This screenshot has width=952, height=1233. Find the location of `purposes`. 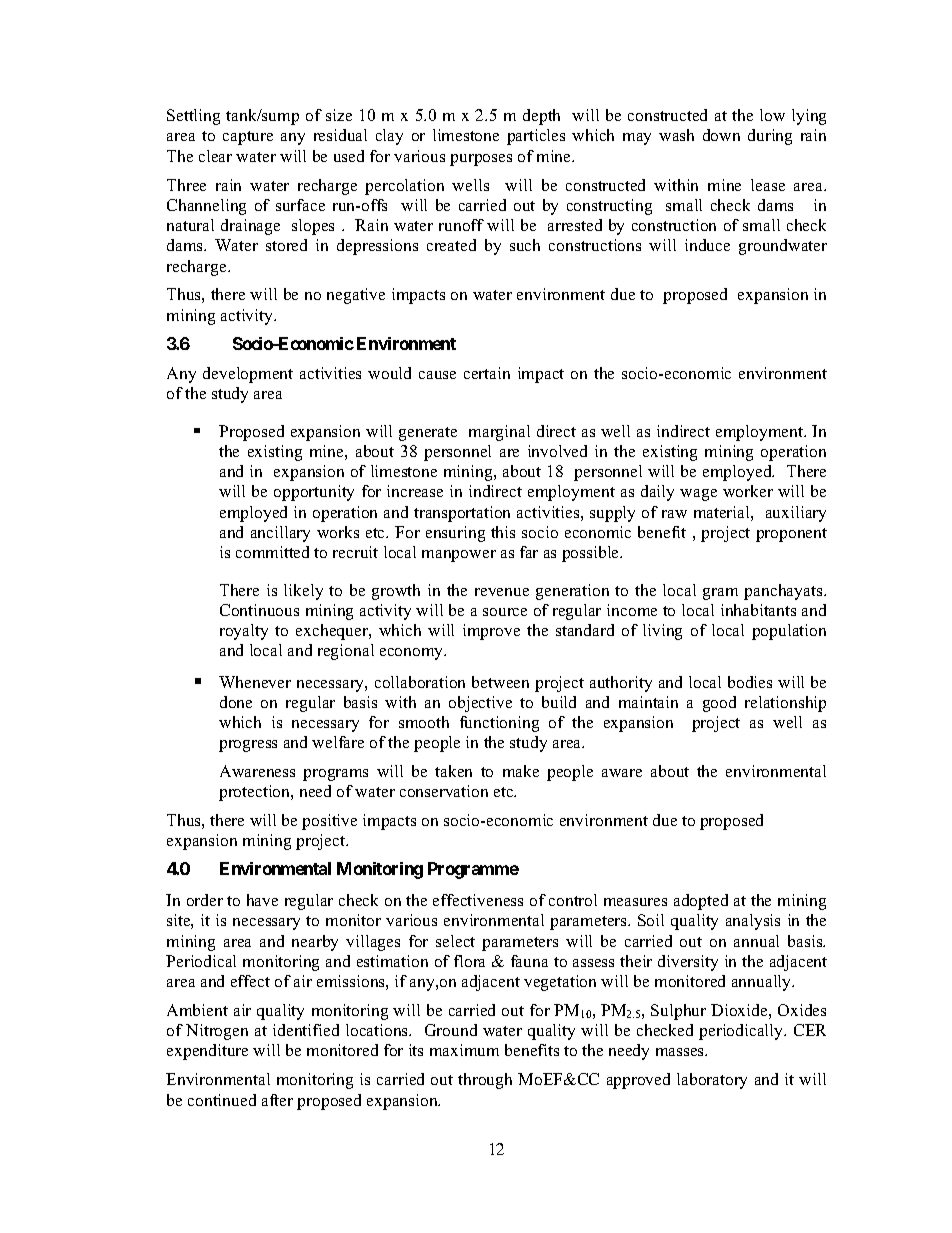

purposes is located at coordinates (481, 160).
